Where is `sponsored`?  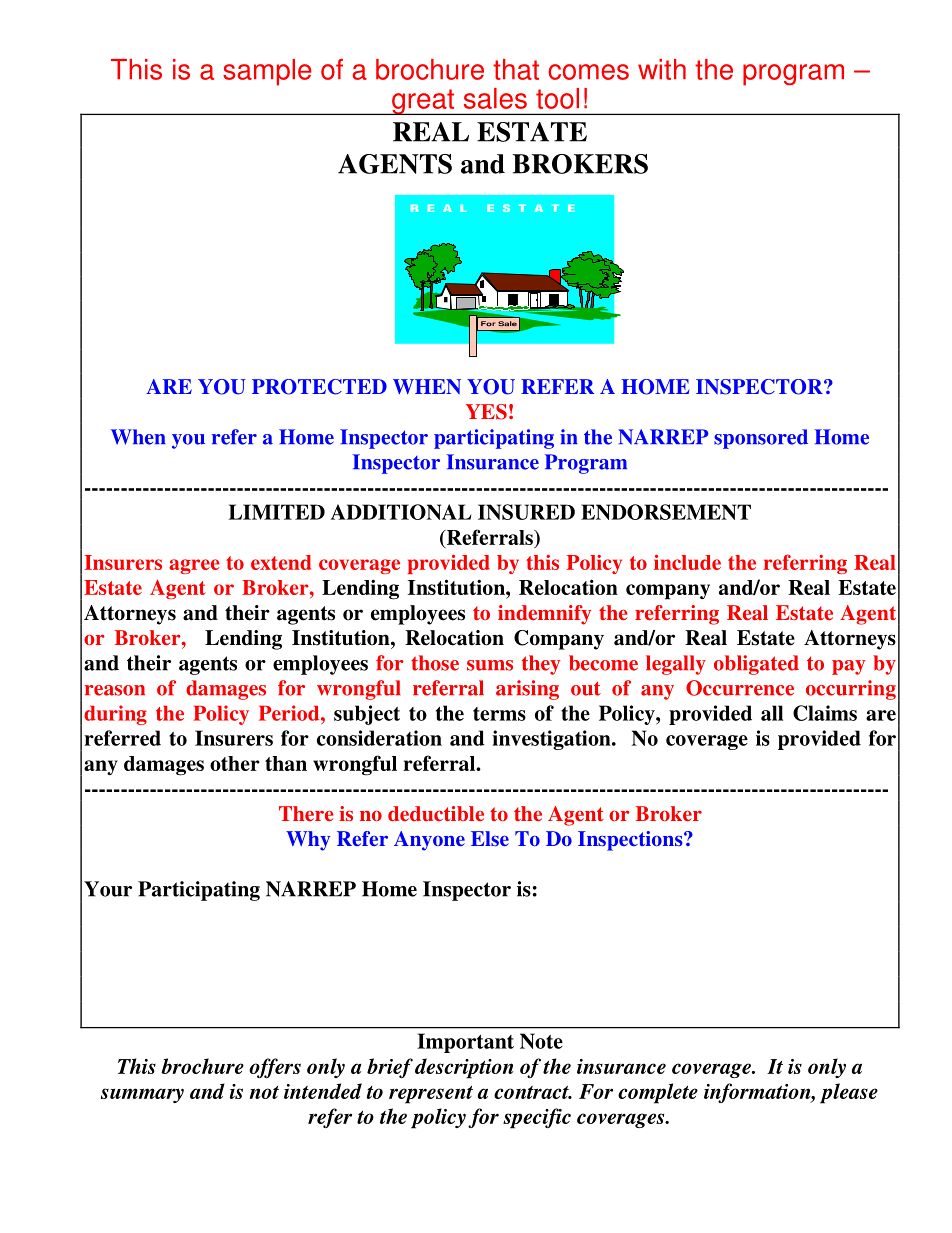
sponsored is located at coordinates (761, 439).
